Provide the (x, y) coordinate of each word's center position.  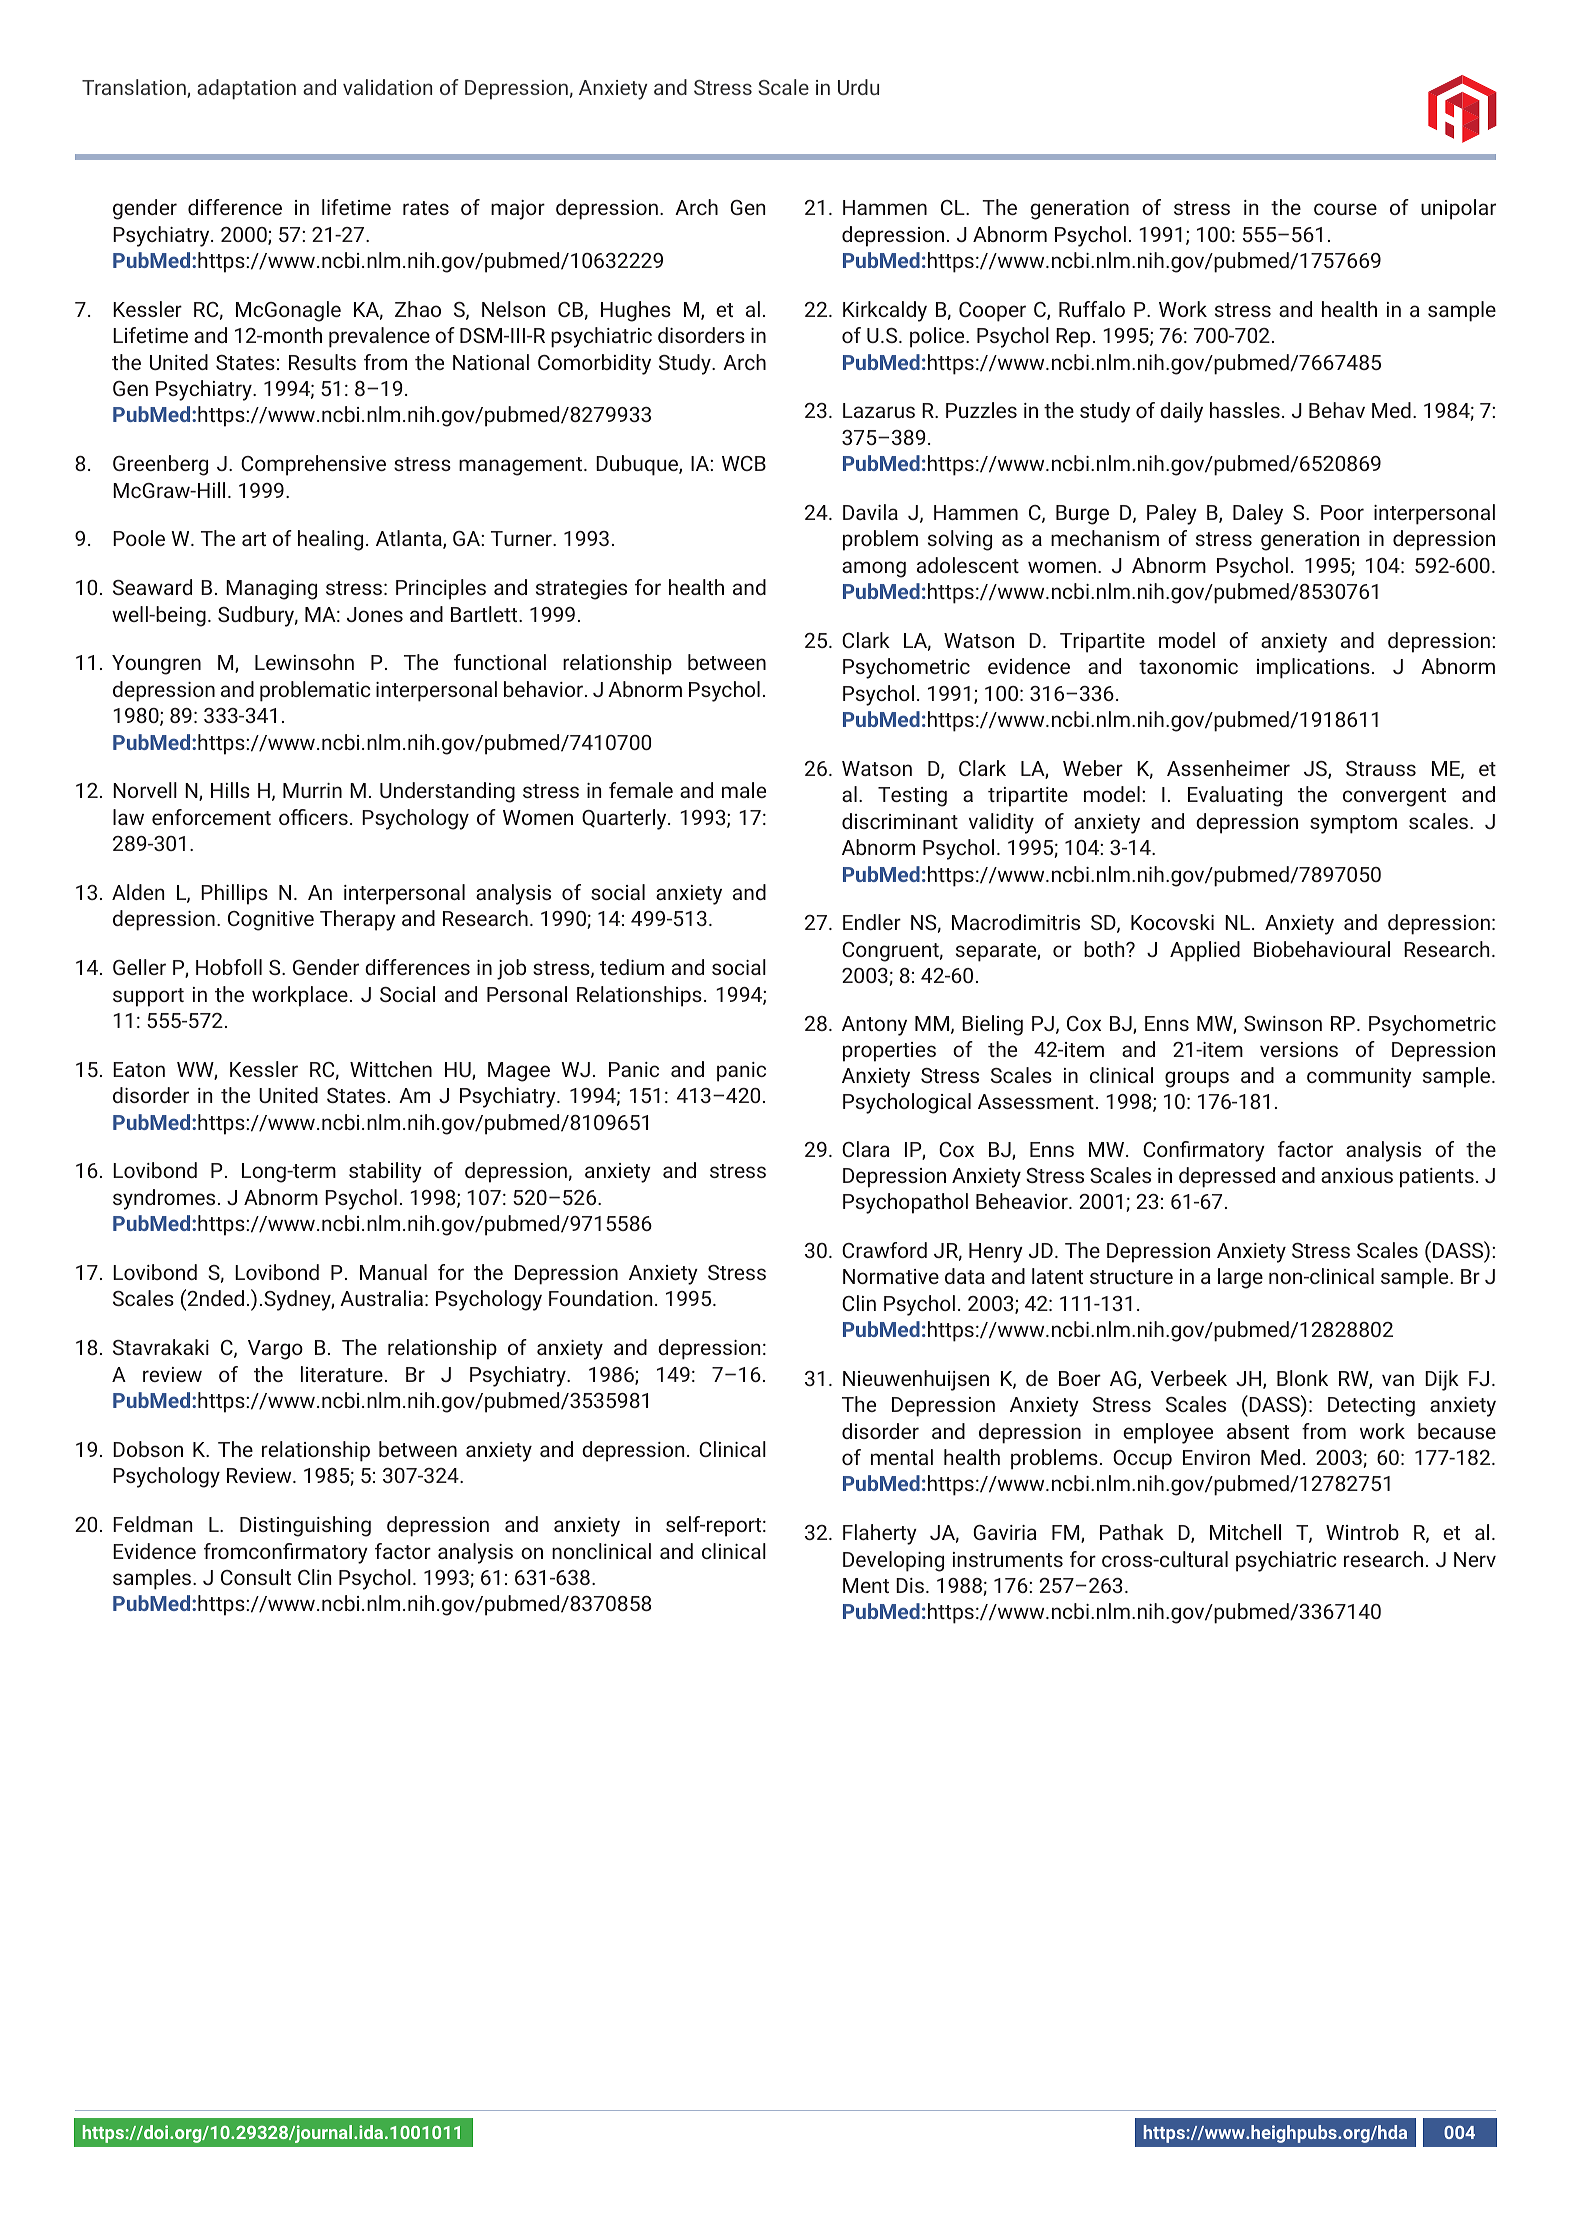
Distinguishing (305, 1526)
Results (322, 362)
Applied (1205, 951)
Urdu (858, 87)
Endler (872, 922)
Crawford (884, 1250)
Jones (375, 614)
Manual (393, 1272)
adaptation (246, 89)
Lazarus (879, 410)
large (1240, 1278)
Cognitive (271, 921)
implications (1313, 668)
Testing (912, 797)
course (1345, 209)
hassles (1245, 410)
